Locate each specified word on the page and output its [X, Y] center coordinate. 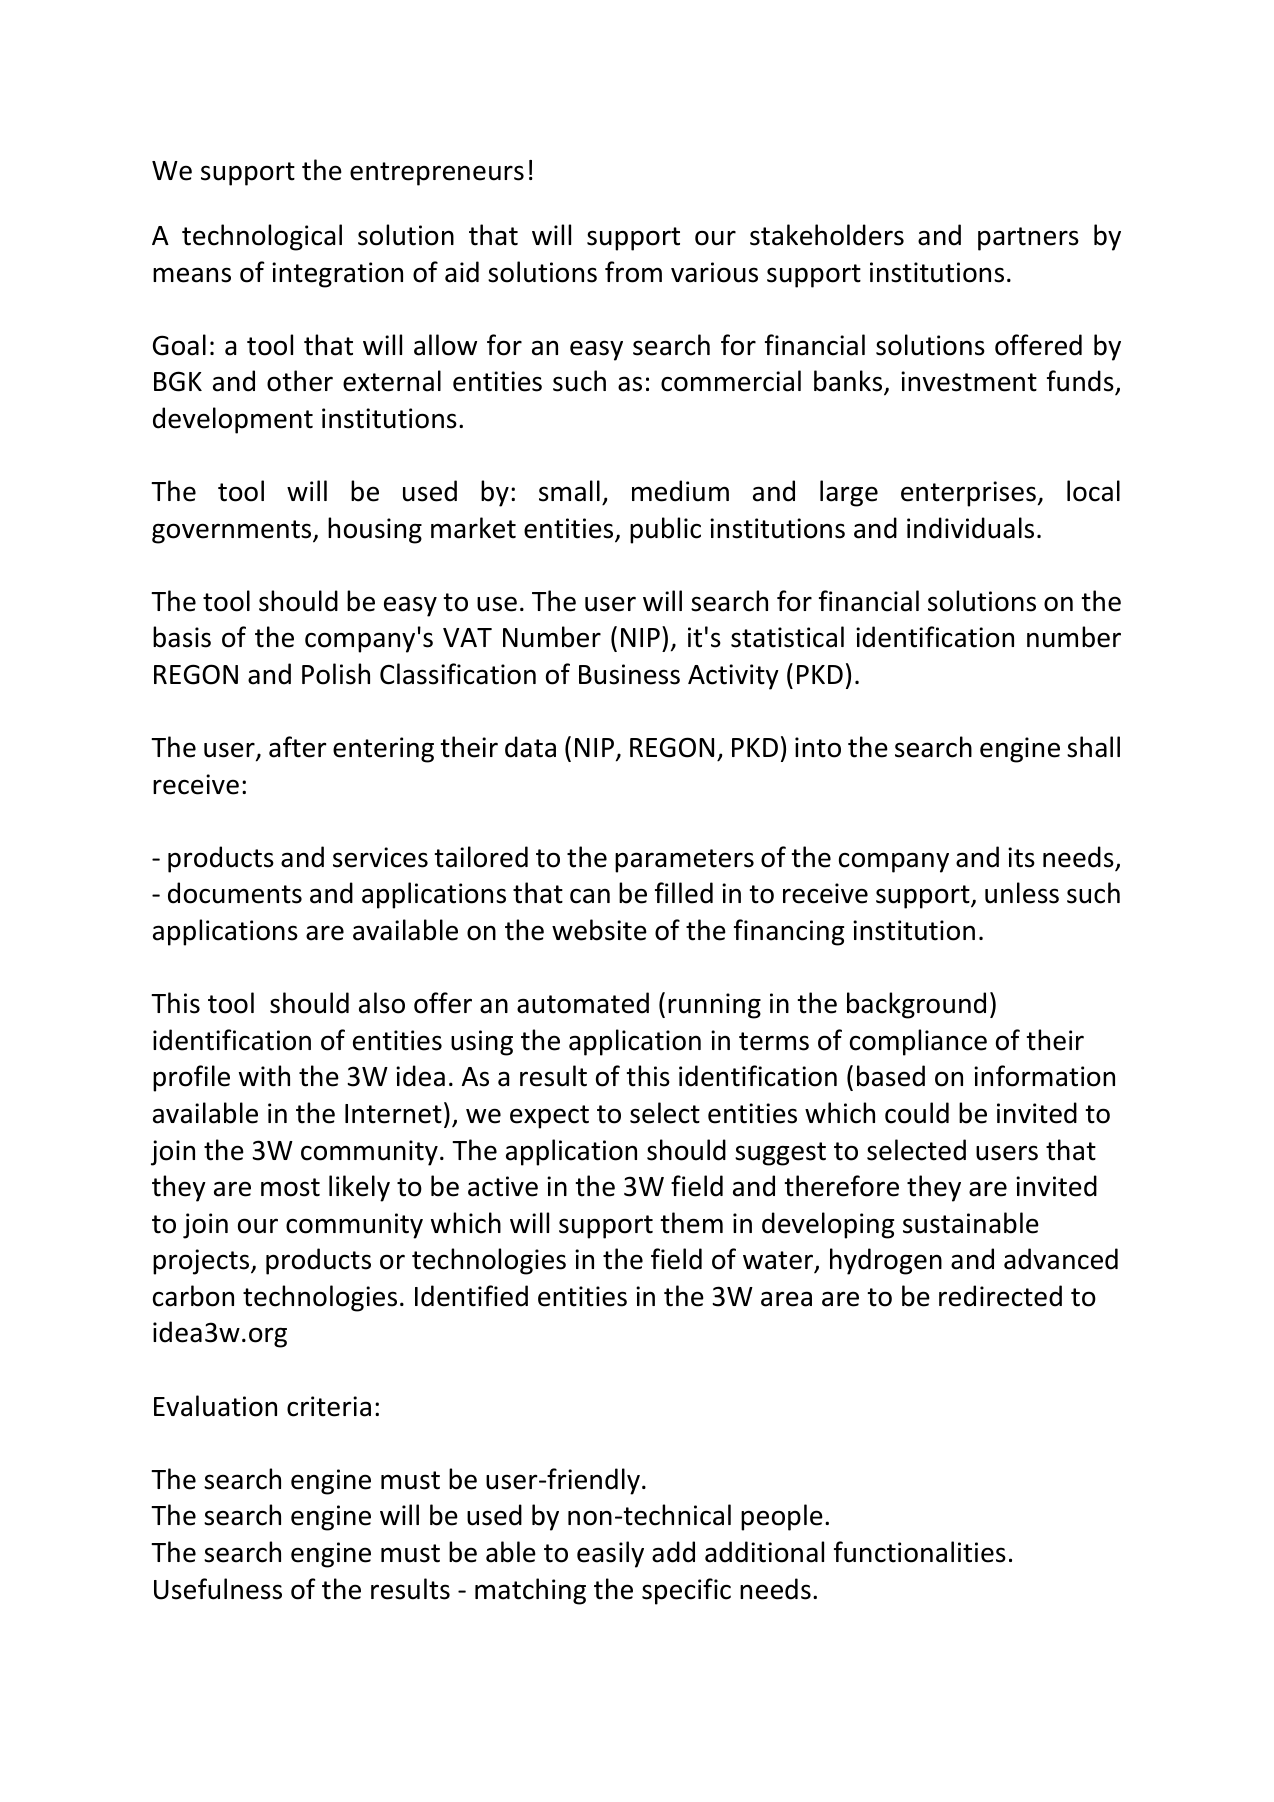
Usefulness [218, 1589]
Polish [336, 674]
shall [1093, 747]
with [264, 1076]
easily [610, 1554]
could [917, 1113]
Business [629, 674]
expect [549, 1117]
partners [1028, 239]
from [633, 272]
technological [262, 237]
